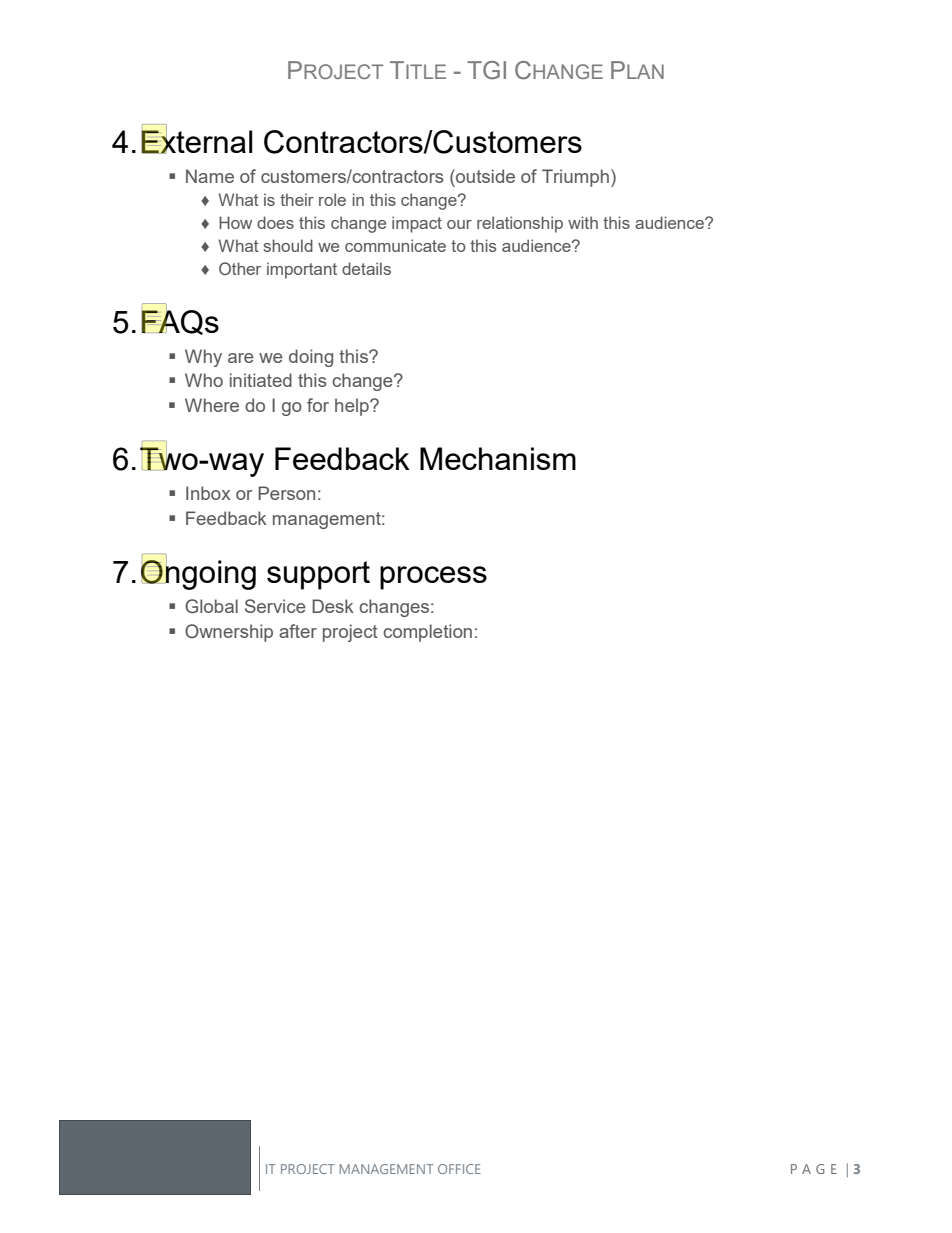 This image has height=1233, width=952. Describe the element at coordinates (210, 176) in the image. I see `Name` at that location.
